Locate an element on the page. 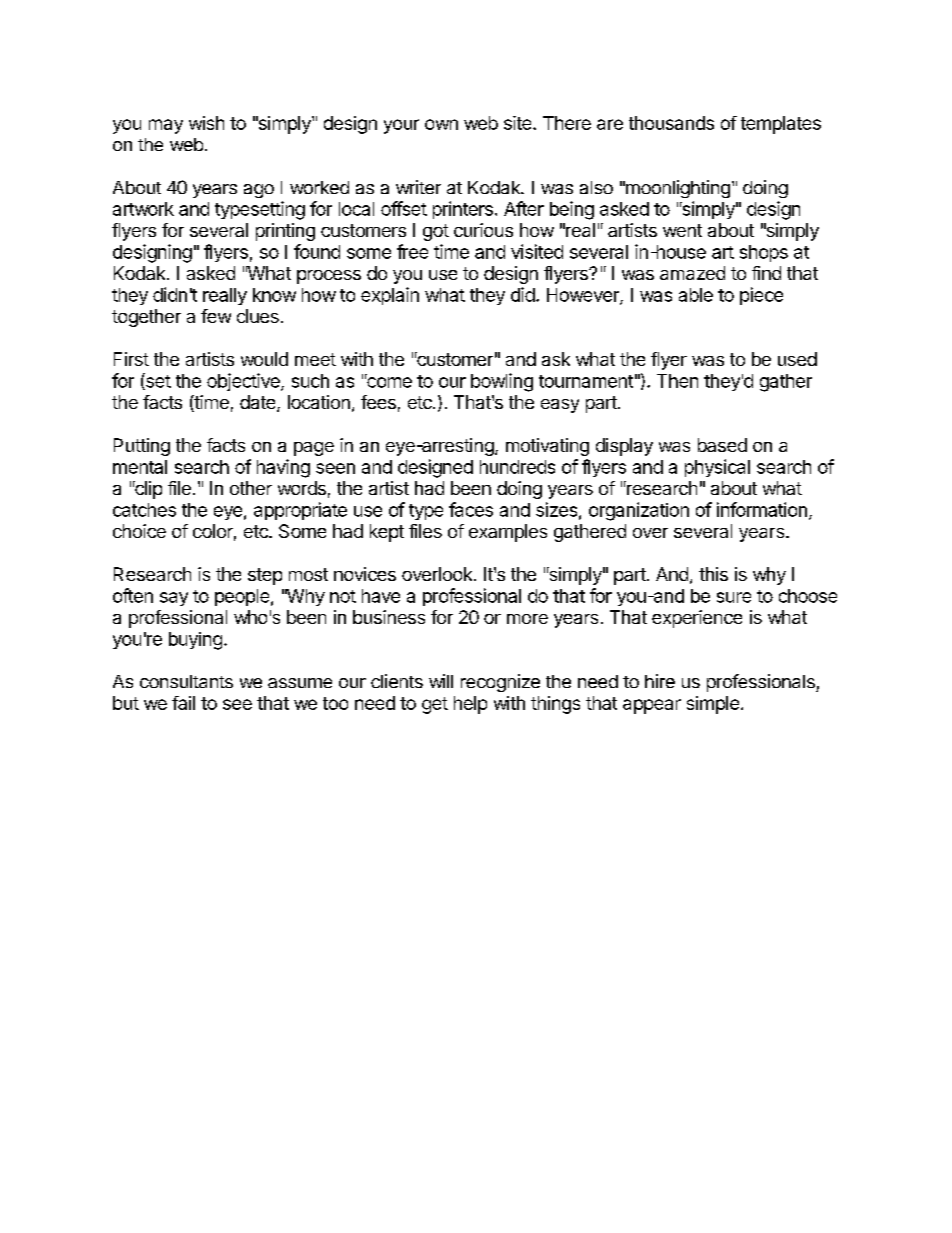  know is located at coordinates (274, 295).
